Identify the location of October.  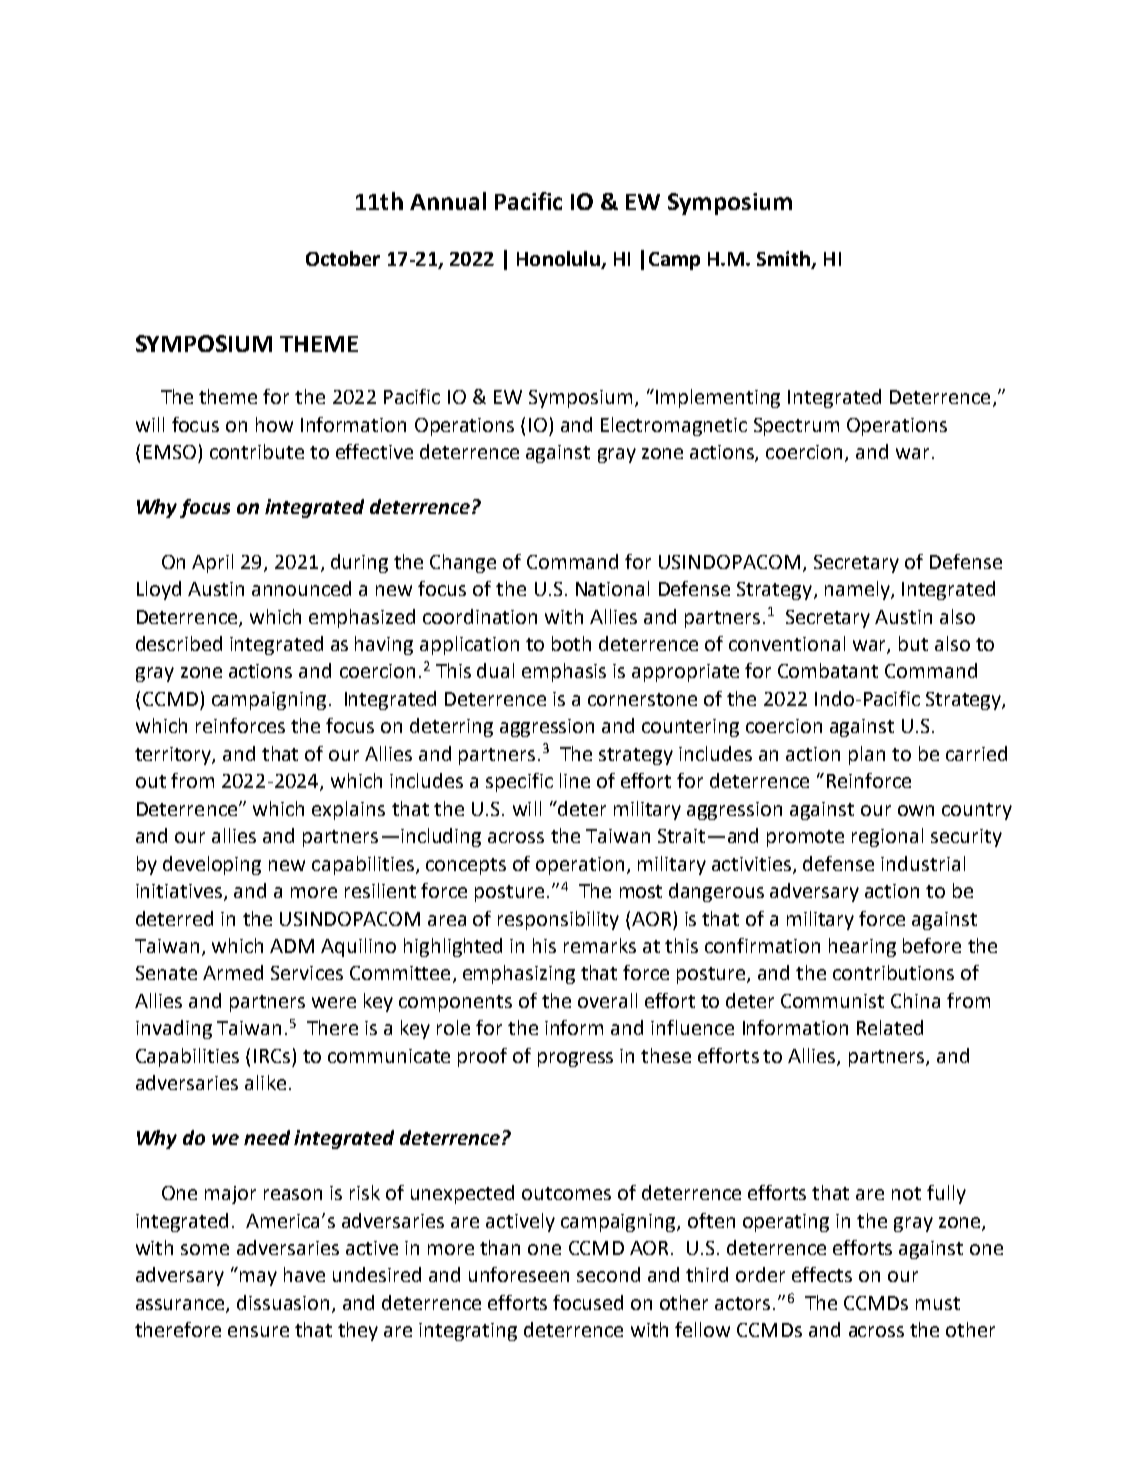
(343, 258).
